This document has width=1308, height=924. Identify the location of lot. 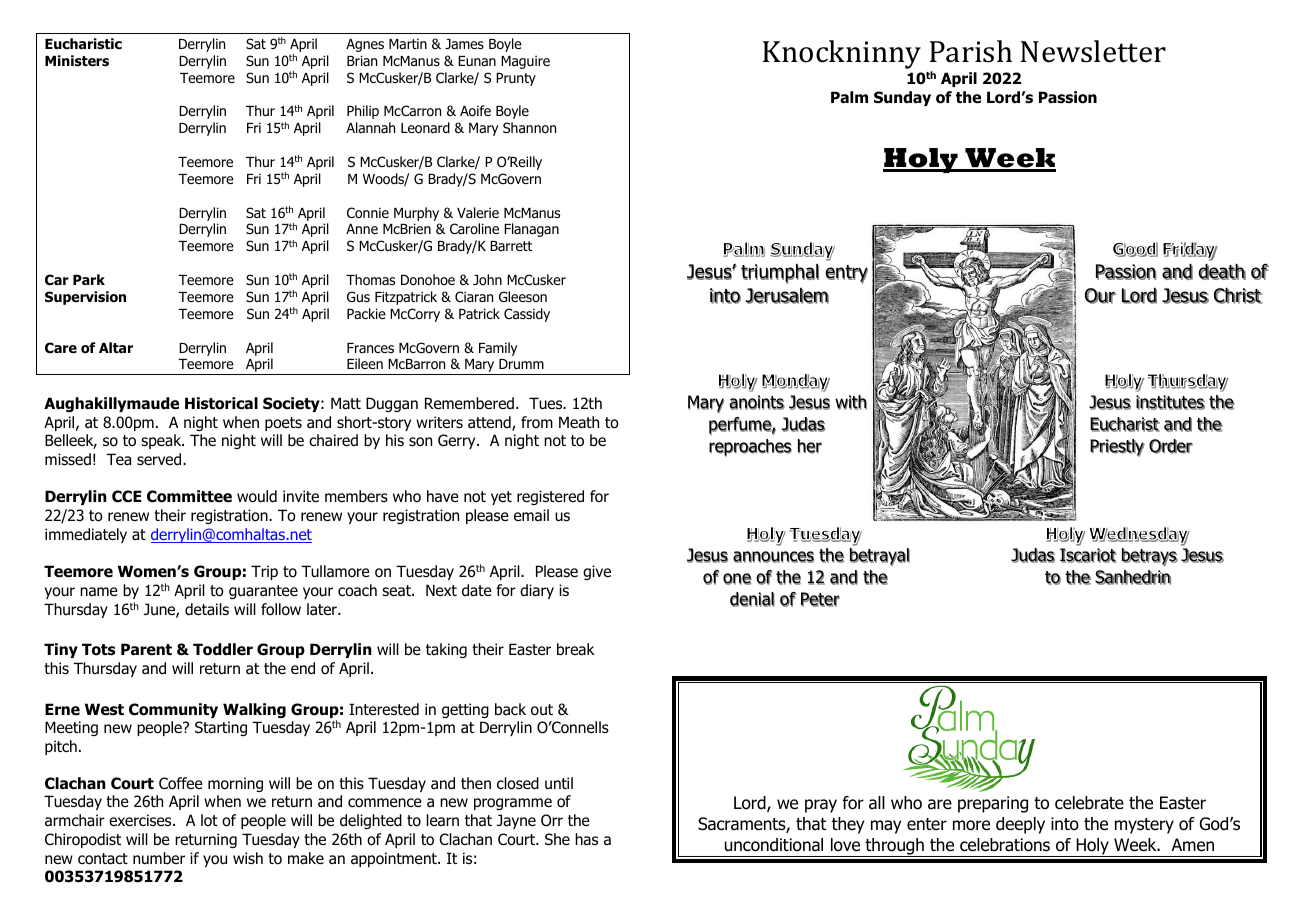
(209, 820).
